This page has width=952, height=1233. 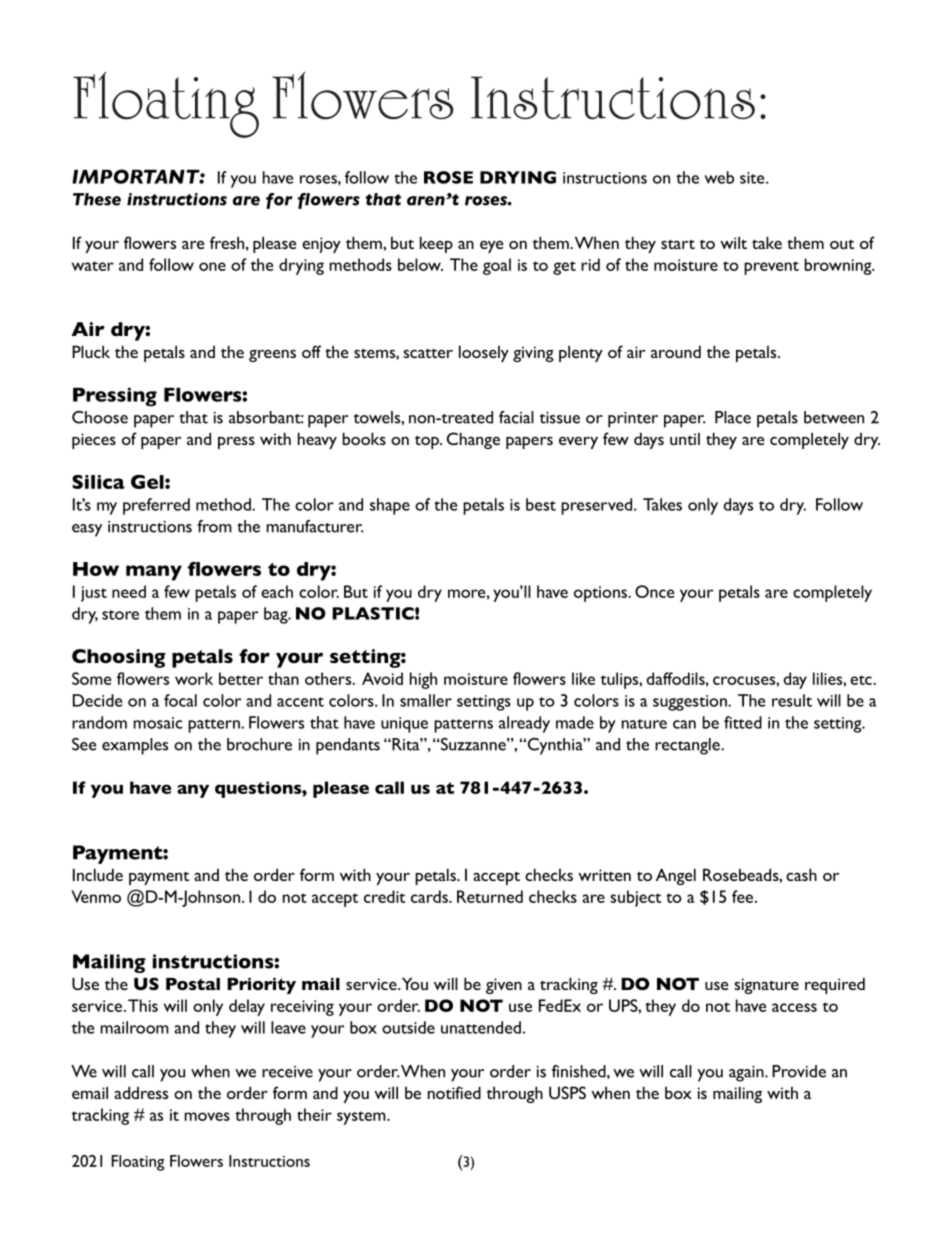 What do you see at coordinates (194, 678) in the page?
I see `work` at bounding box center [194, 678].
